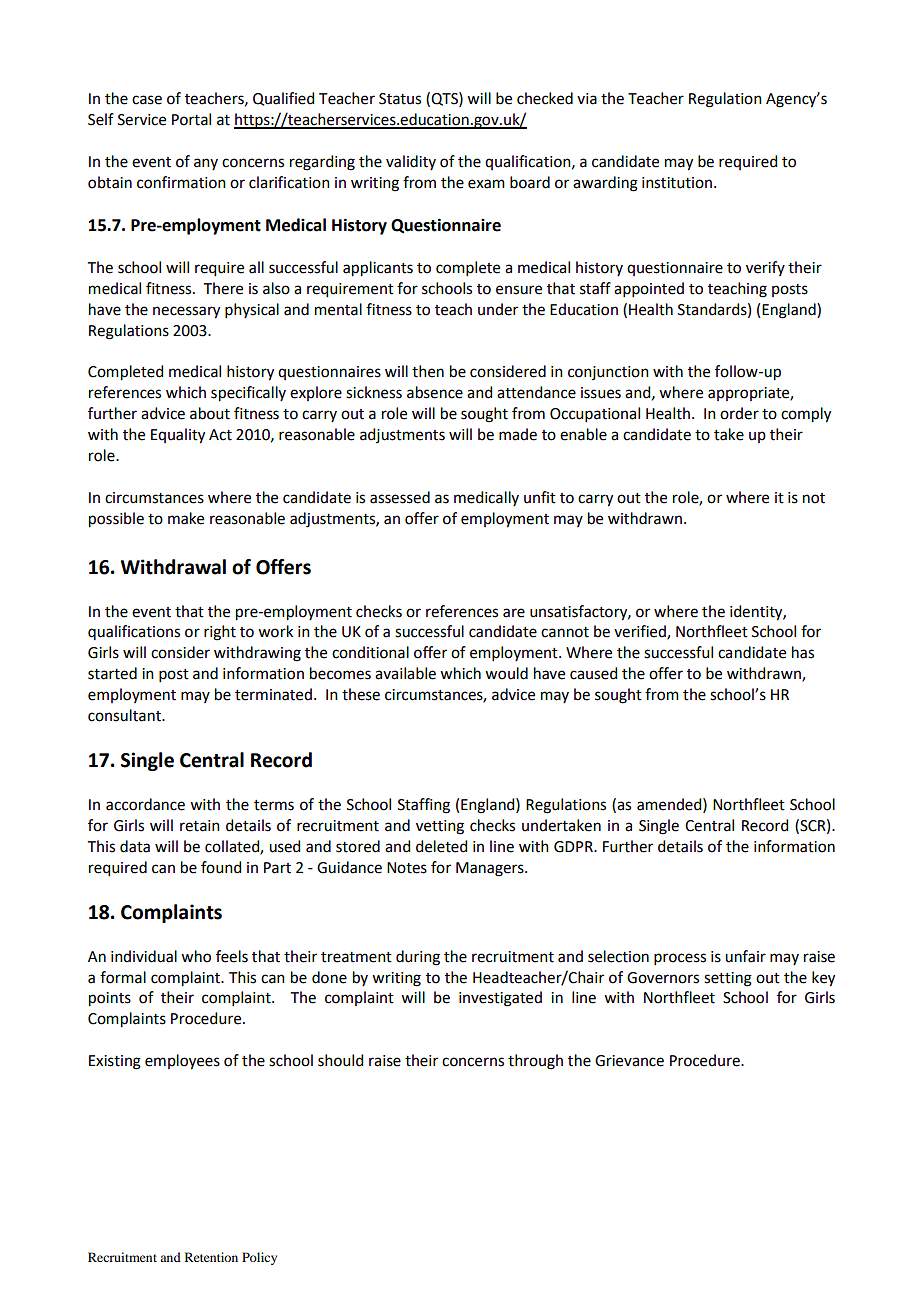 The width and height of the screenshot is (924, 1308). What do you see at coordinates (677, 183) in the screenshot?
I see `institution` at bounding box center [677, 183].
